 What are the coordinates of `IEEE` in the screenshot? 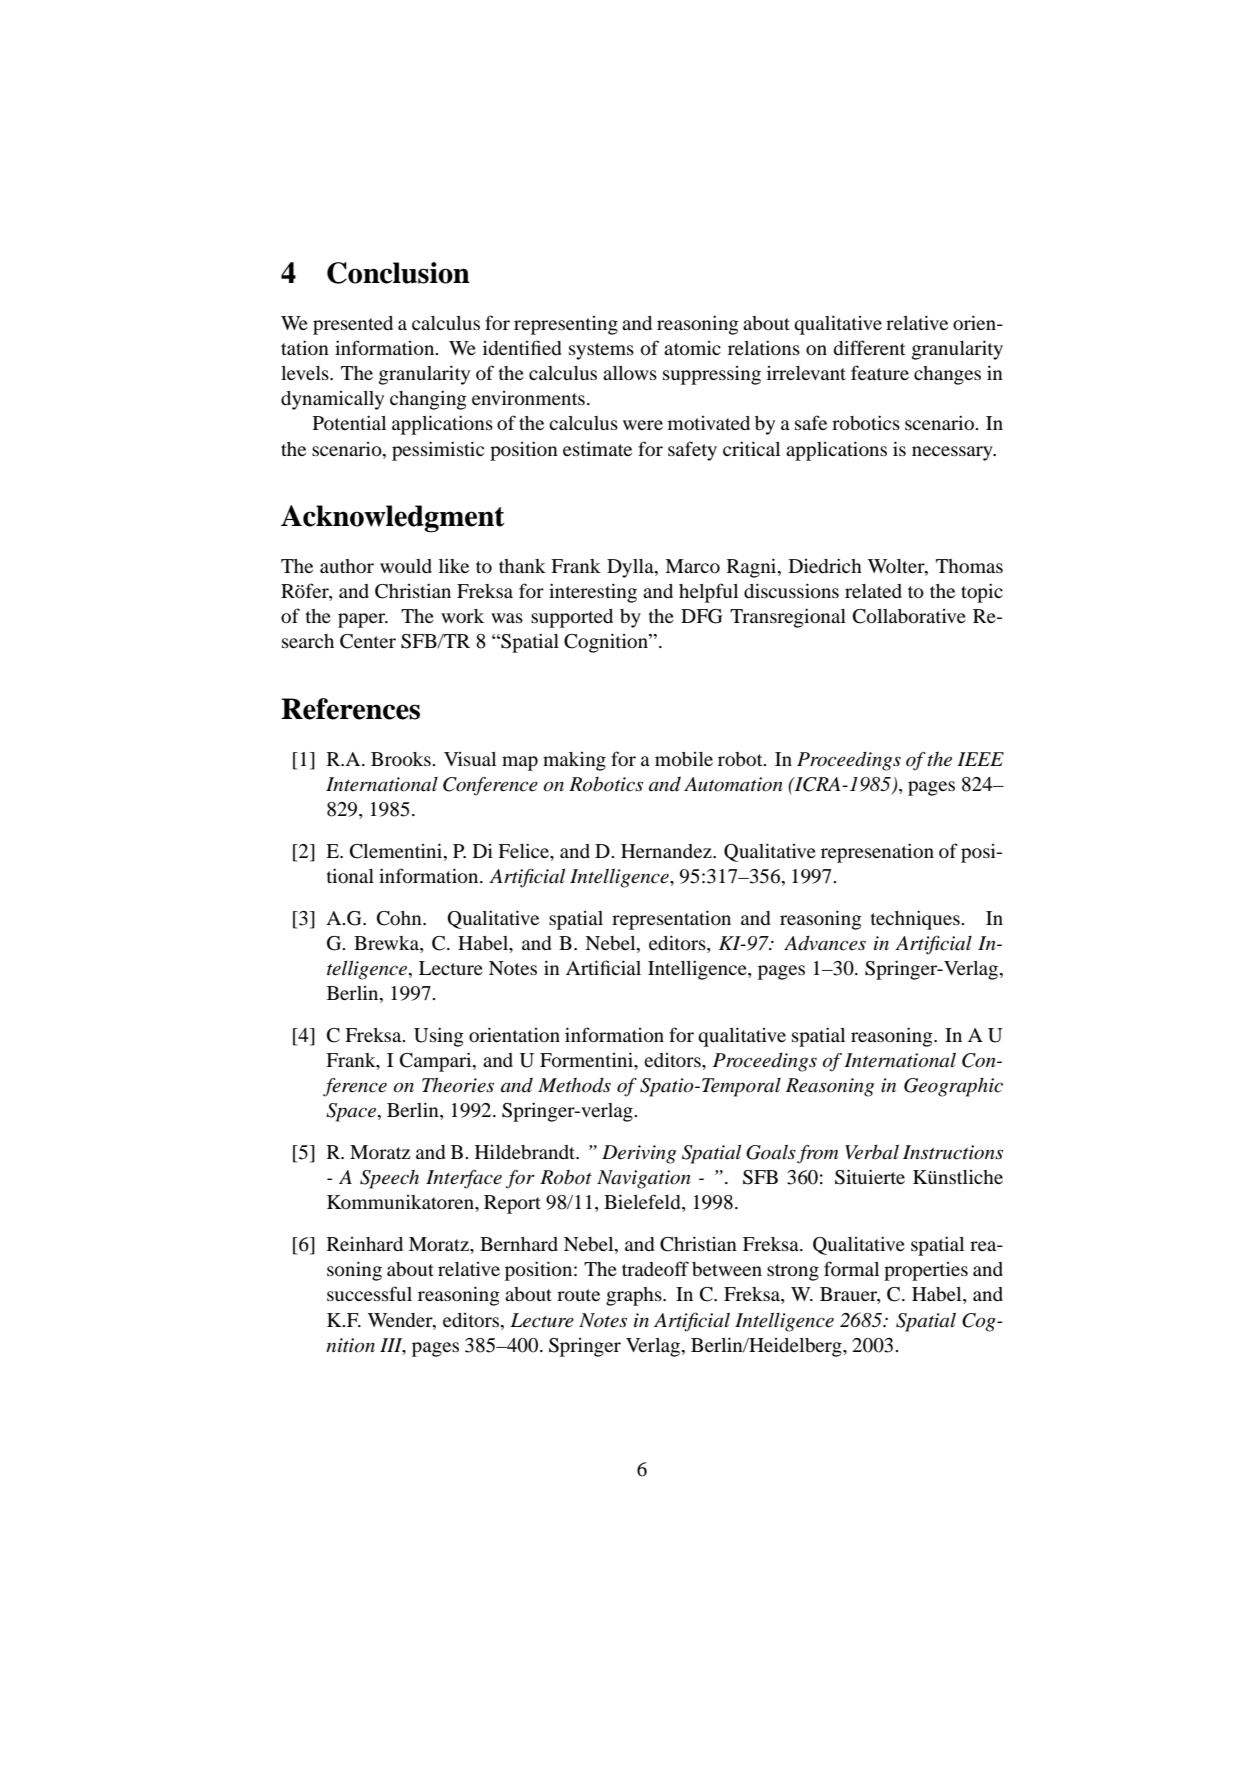 It's located at (980, 759).
